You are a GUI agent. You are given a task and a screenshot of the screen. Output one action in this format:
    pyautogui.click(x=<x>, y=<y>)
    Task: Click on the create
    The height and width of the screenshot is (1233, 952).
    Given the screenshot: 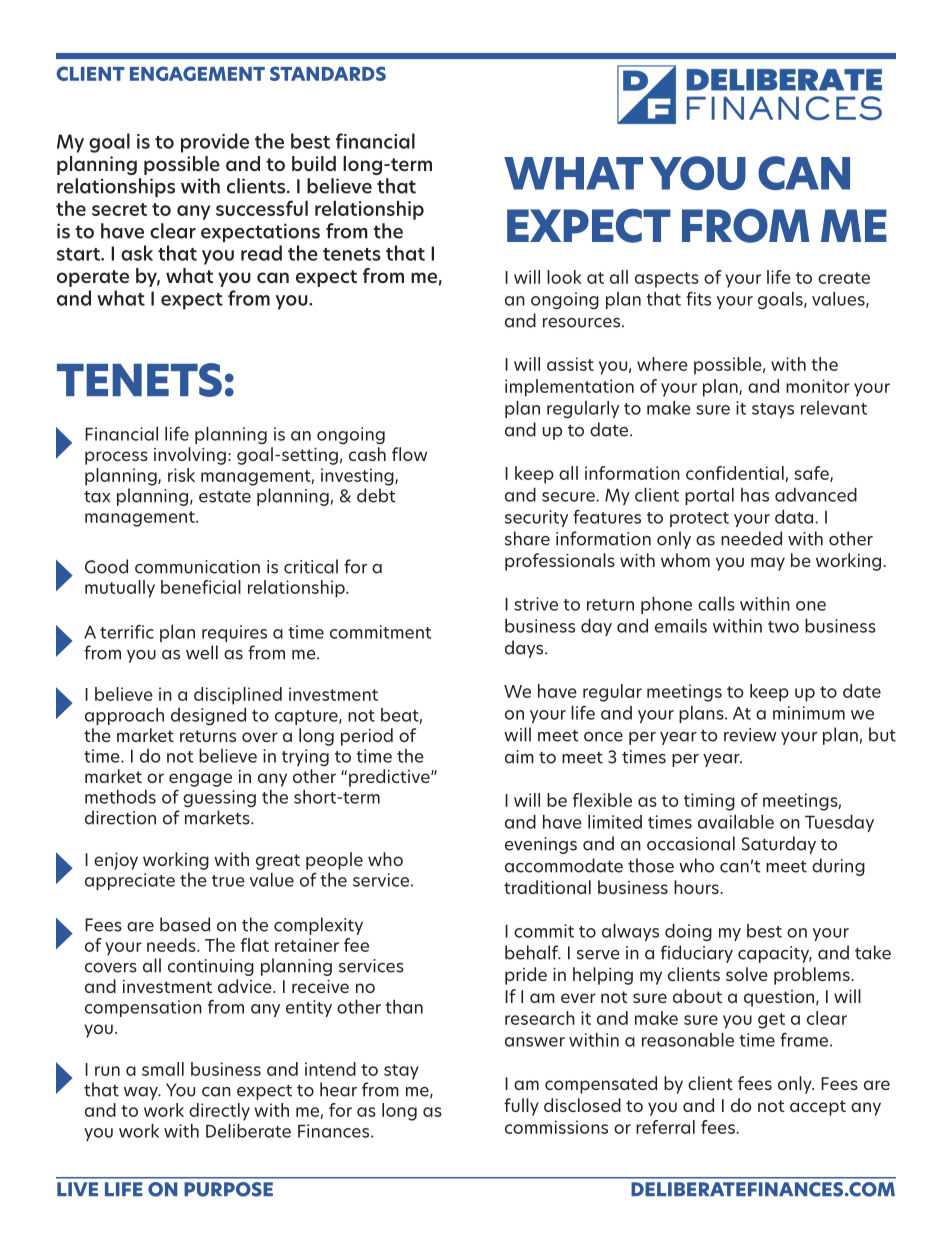 What is the action you would take?
    pyautogui.click(x=844, y=278)
